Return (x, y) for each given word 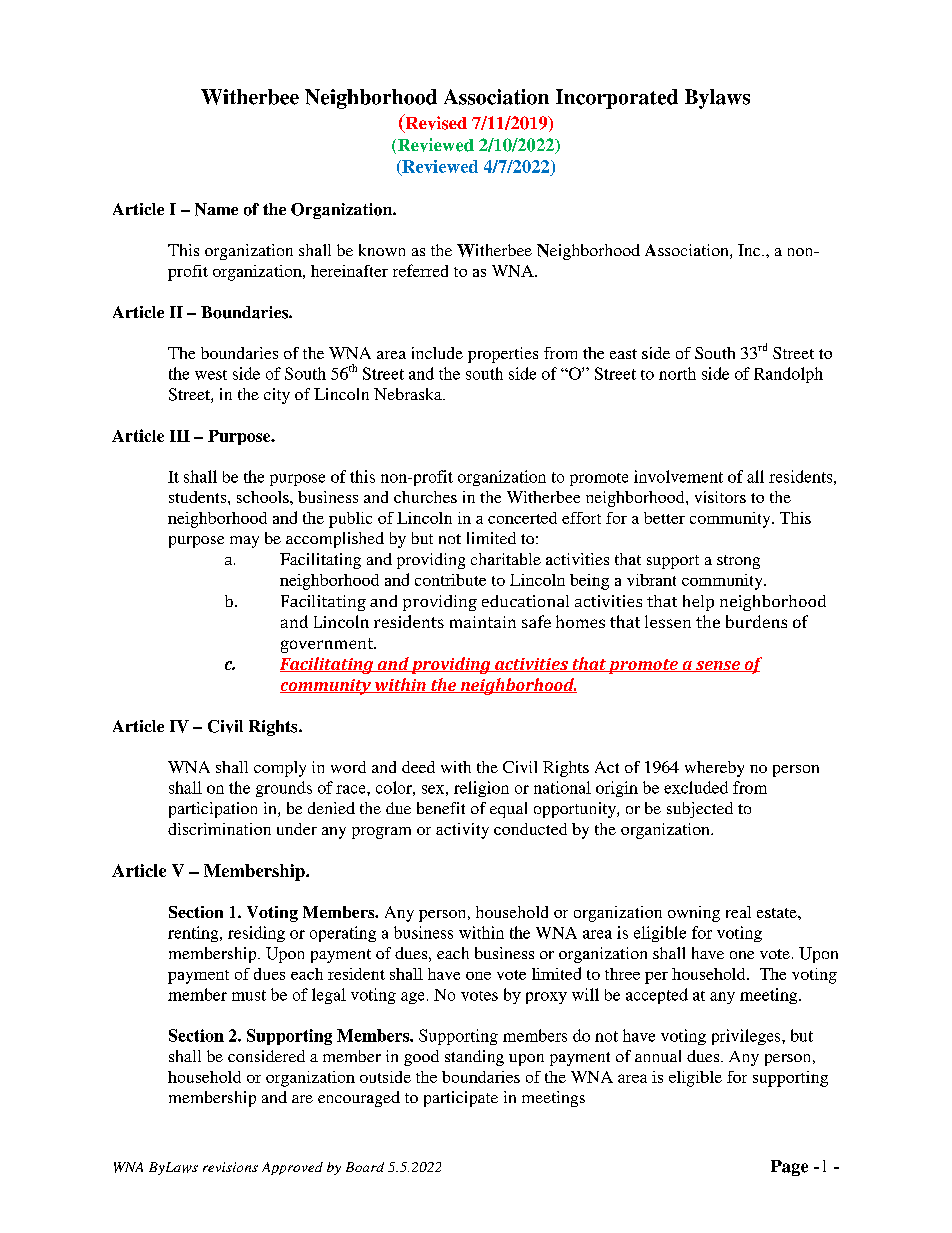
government (328, 645)
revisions (230, 1167)
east (623, 354)
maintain (483, 622)
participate (461, 1099)
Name (216, 209)
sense (718, 666)
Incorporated (617, 99)
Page (789, 1168)
